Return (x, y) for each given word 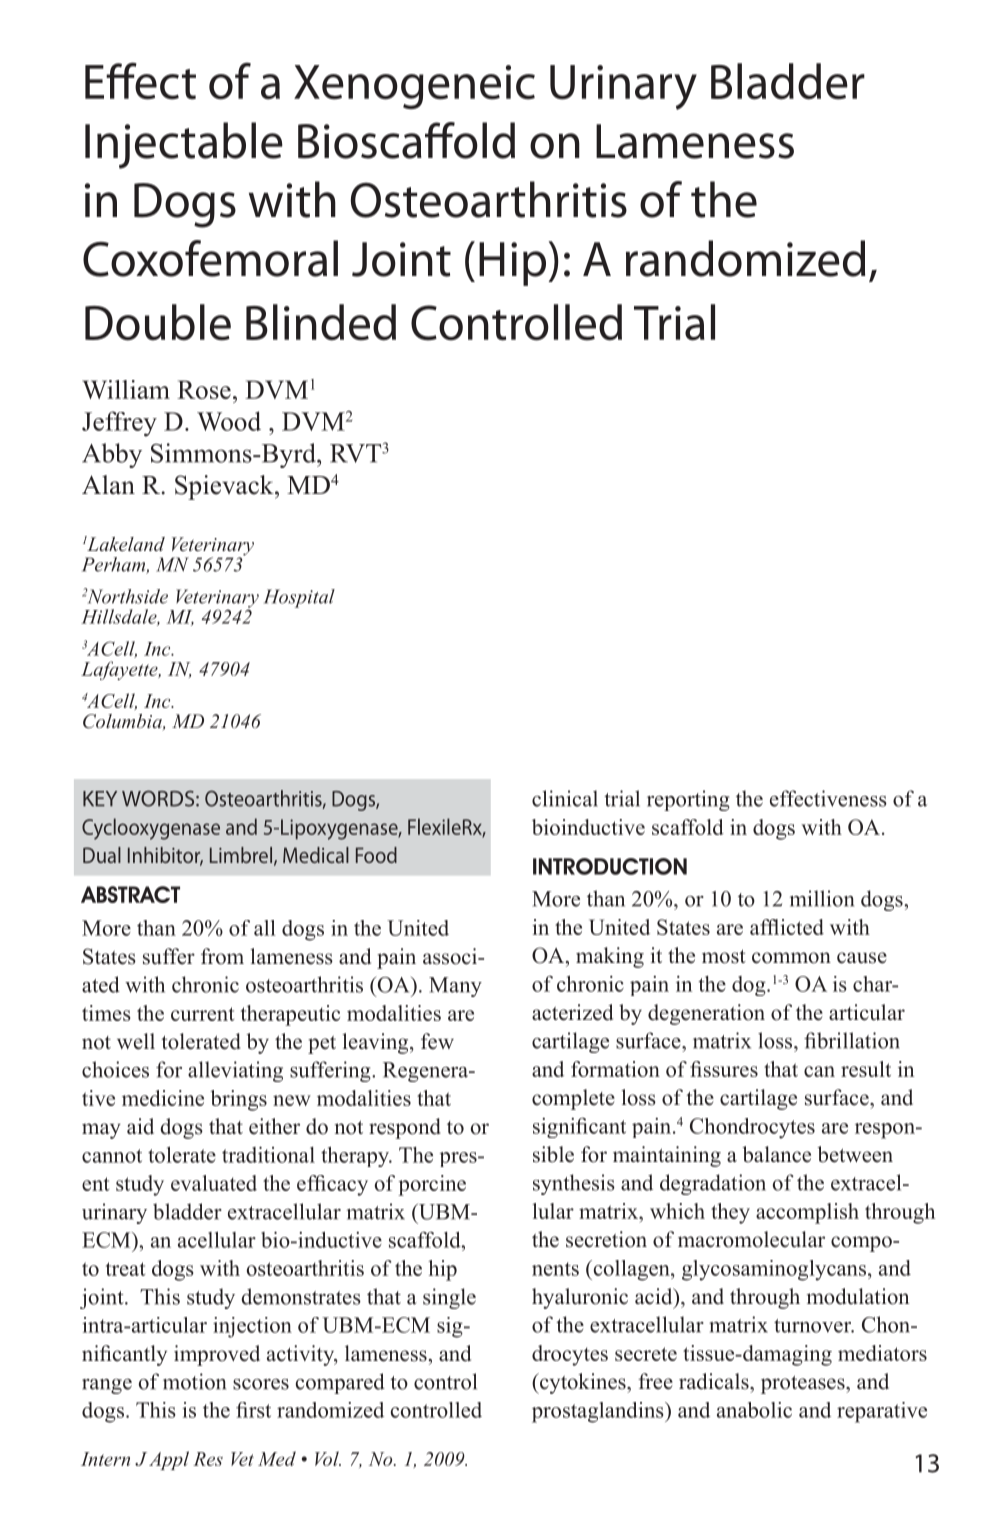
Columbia (123, 722)
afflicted (787, 927)
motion (194, 1381)
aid (140, 1126)
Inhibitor (165, 856)
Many (455, 987)
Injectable (184, 145)
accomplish (807, 1213)
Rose (204, 389)
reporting (688, 800)
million (822, 898)
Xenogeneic (414, 87)
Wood (229, 421)
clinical (565, 798)
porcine (432, 1185)
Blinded (321, 322)
